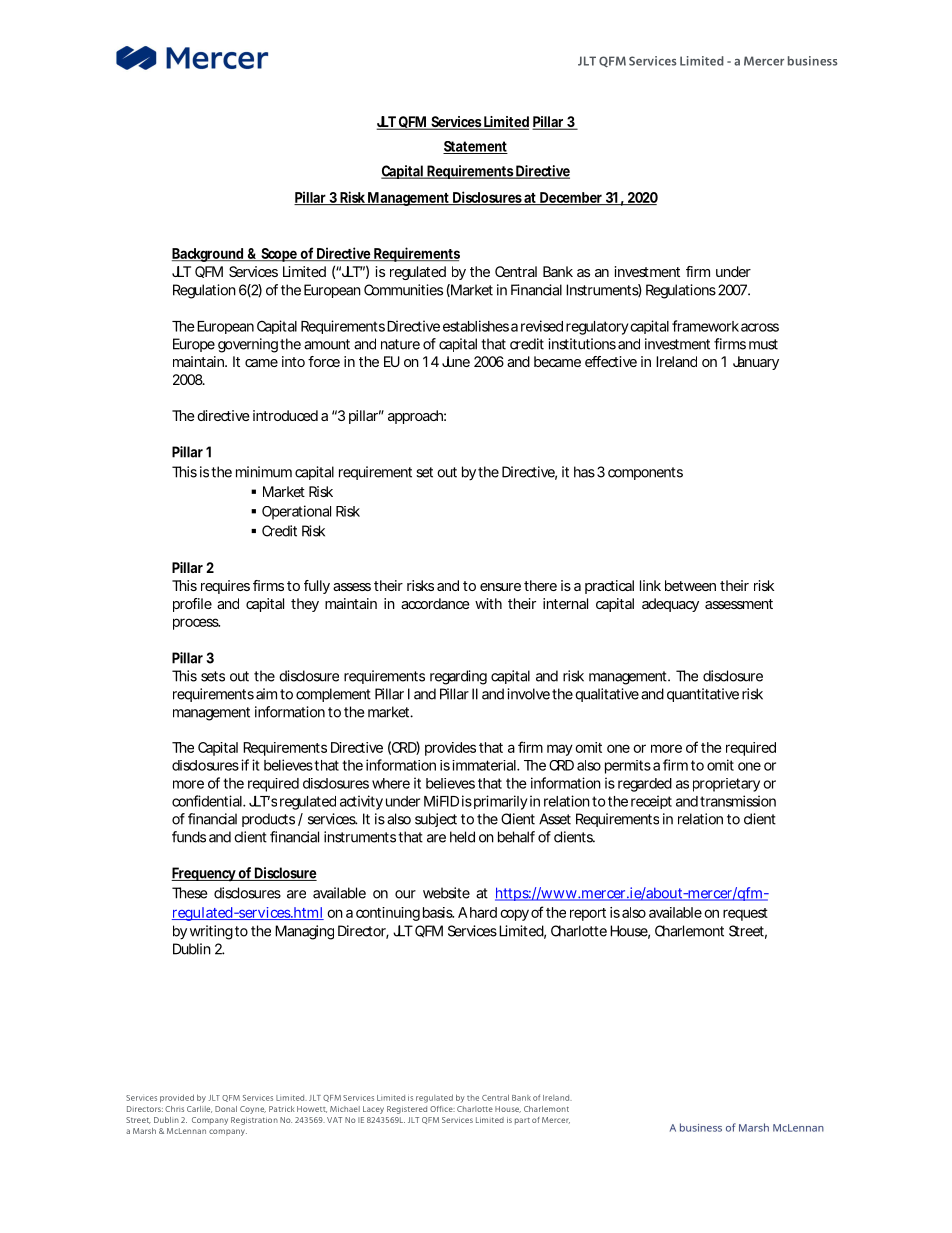 This document has height=1233, width=952. What do you see at coordinates (208, 255) in the document?
I see `Background` at bounding box center [208, 255].
